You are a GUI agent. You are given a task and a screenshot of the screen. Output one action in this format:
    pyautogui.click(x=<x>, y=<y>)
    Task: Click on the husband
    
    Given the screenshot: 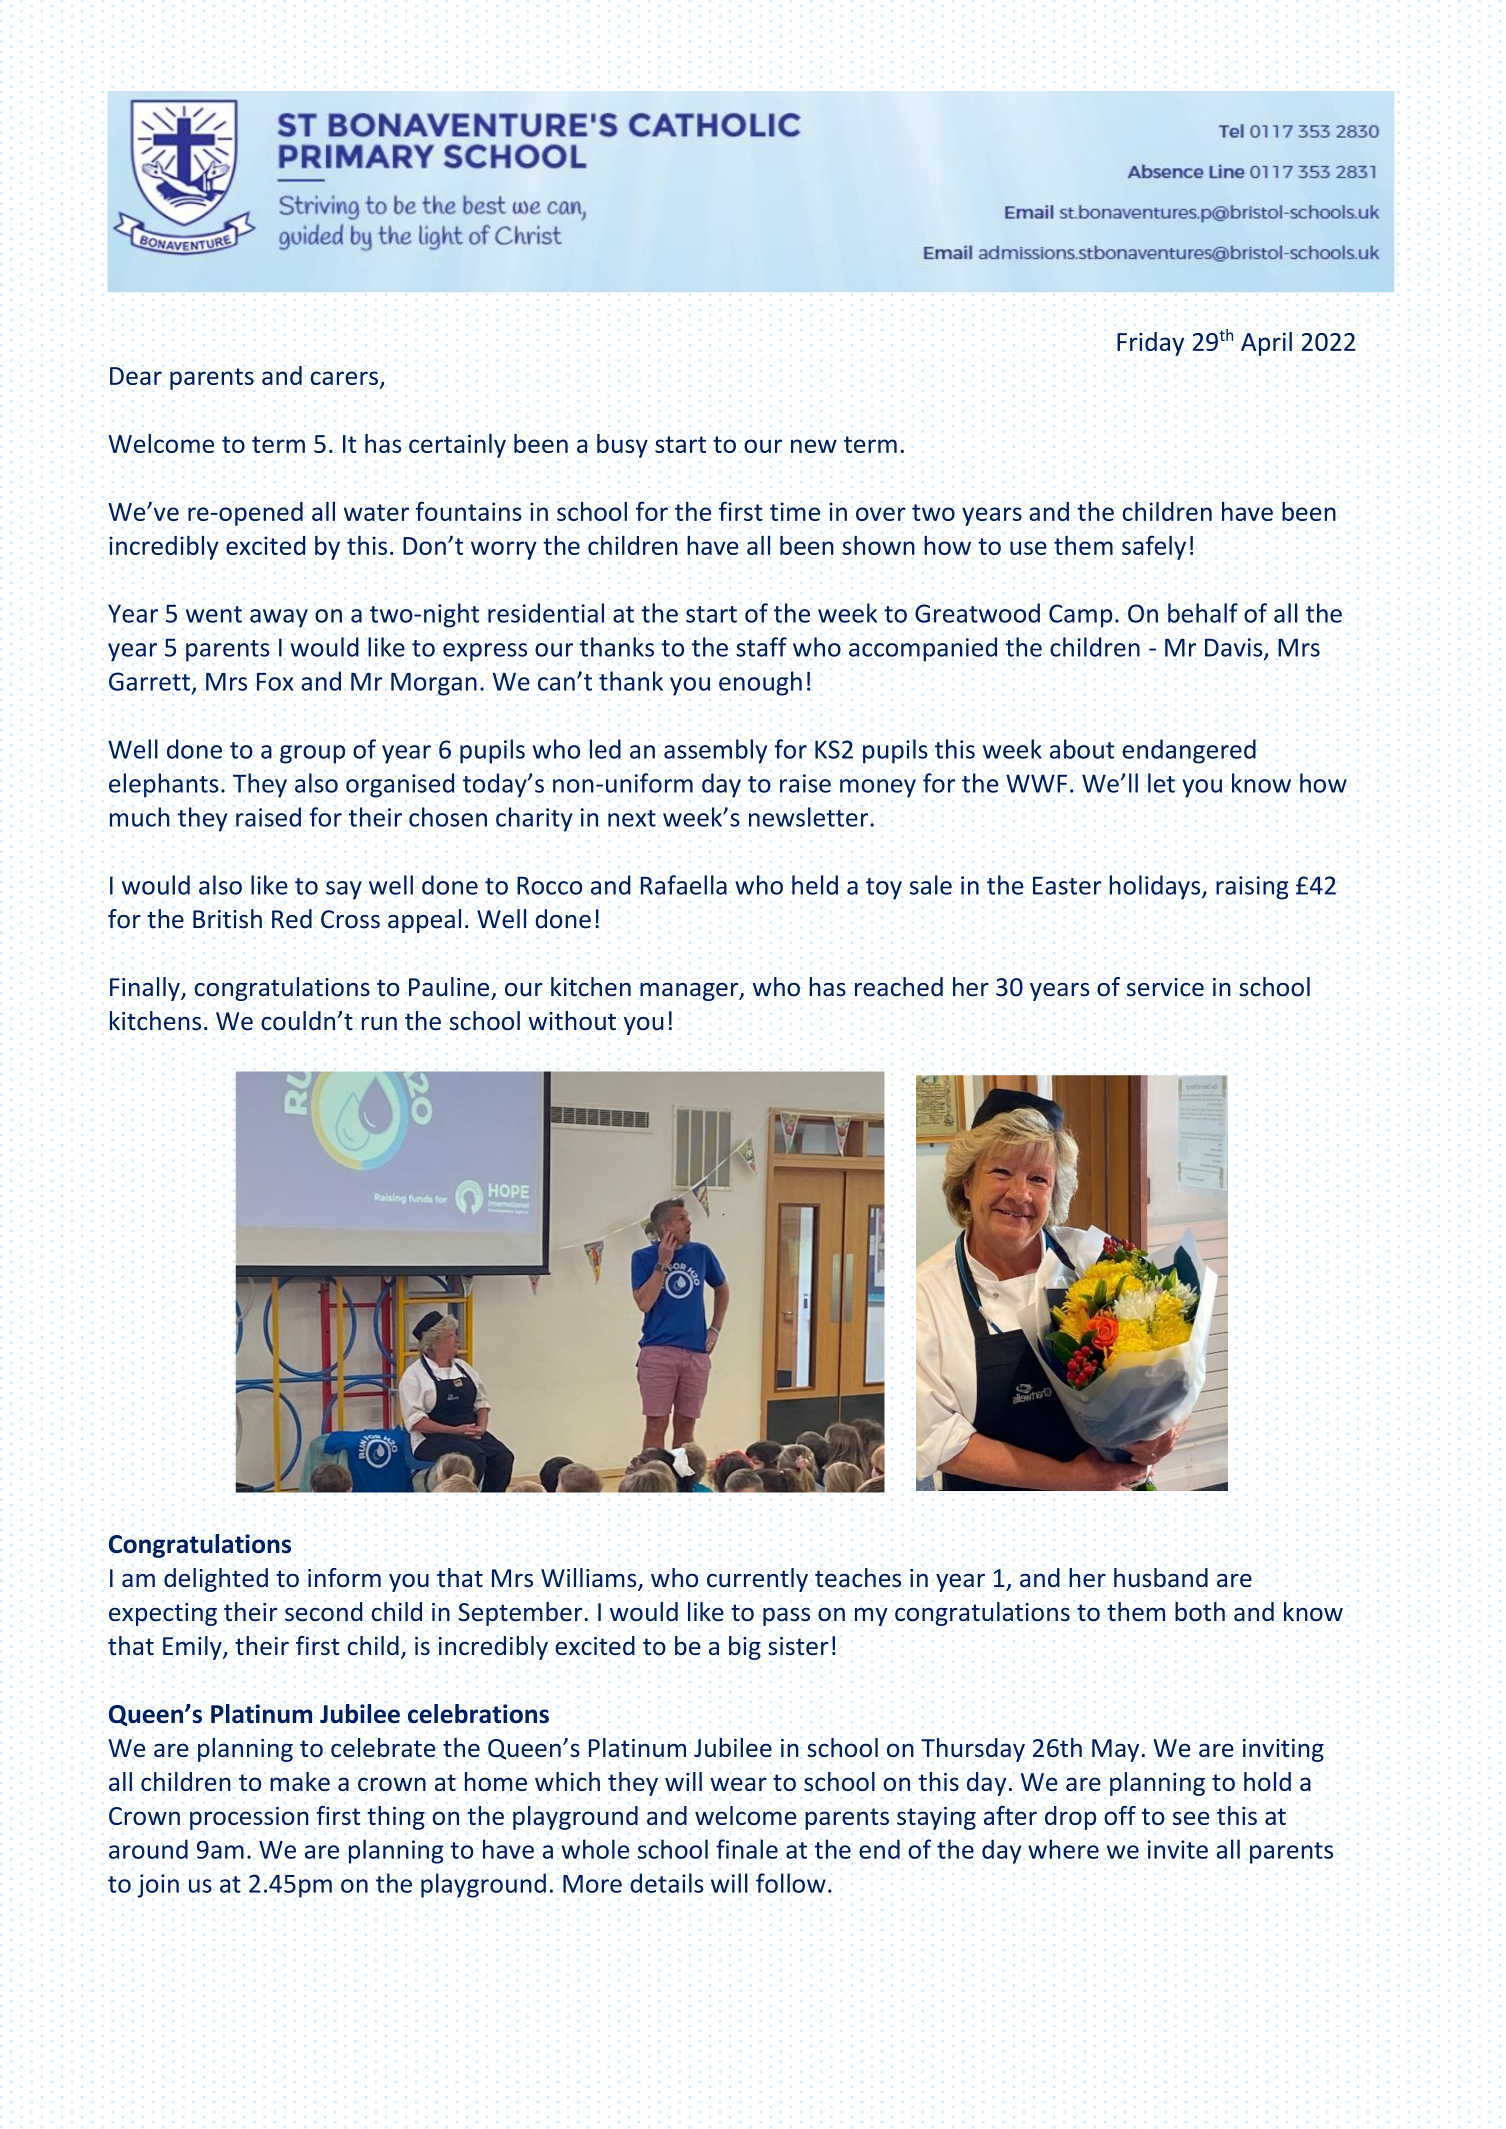 What is the action you would take?
    pyautogui.click(x=1161, y=1578)
